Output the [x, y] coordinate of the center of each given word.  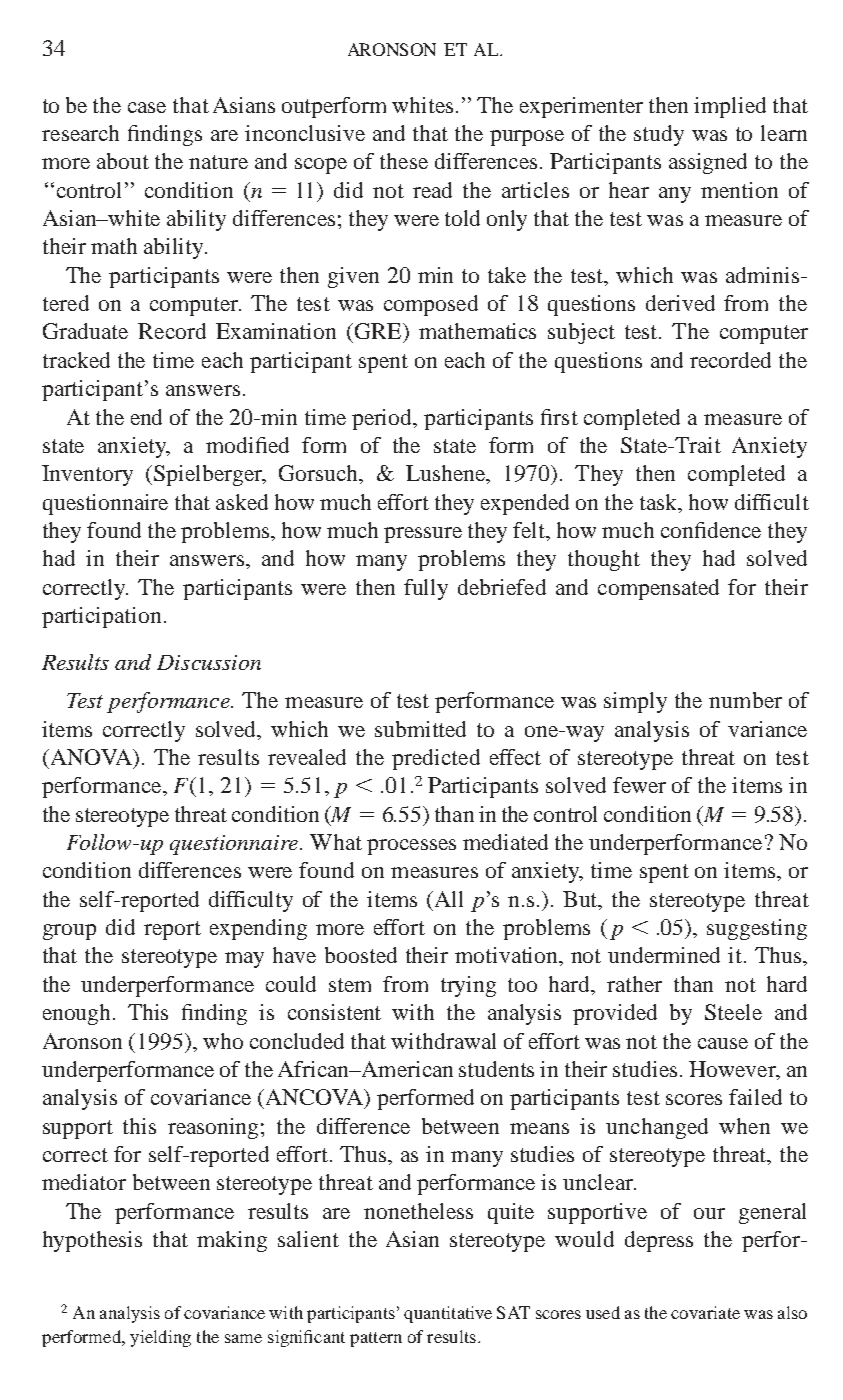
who [223, 1041]
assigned [708, 163]
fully [426, 589]
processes [411, 847]
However [733, 1070]
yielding [160, 1338]
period [383, 419]
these [404, 161]
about [123, 161]
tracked [76, 360]
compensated [658, 589]
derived [680, 303]
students [496, 1069]
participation [101, 617]
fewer [639, 785]
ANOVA [91, 757]
